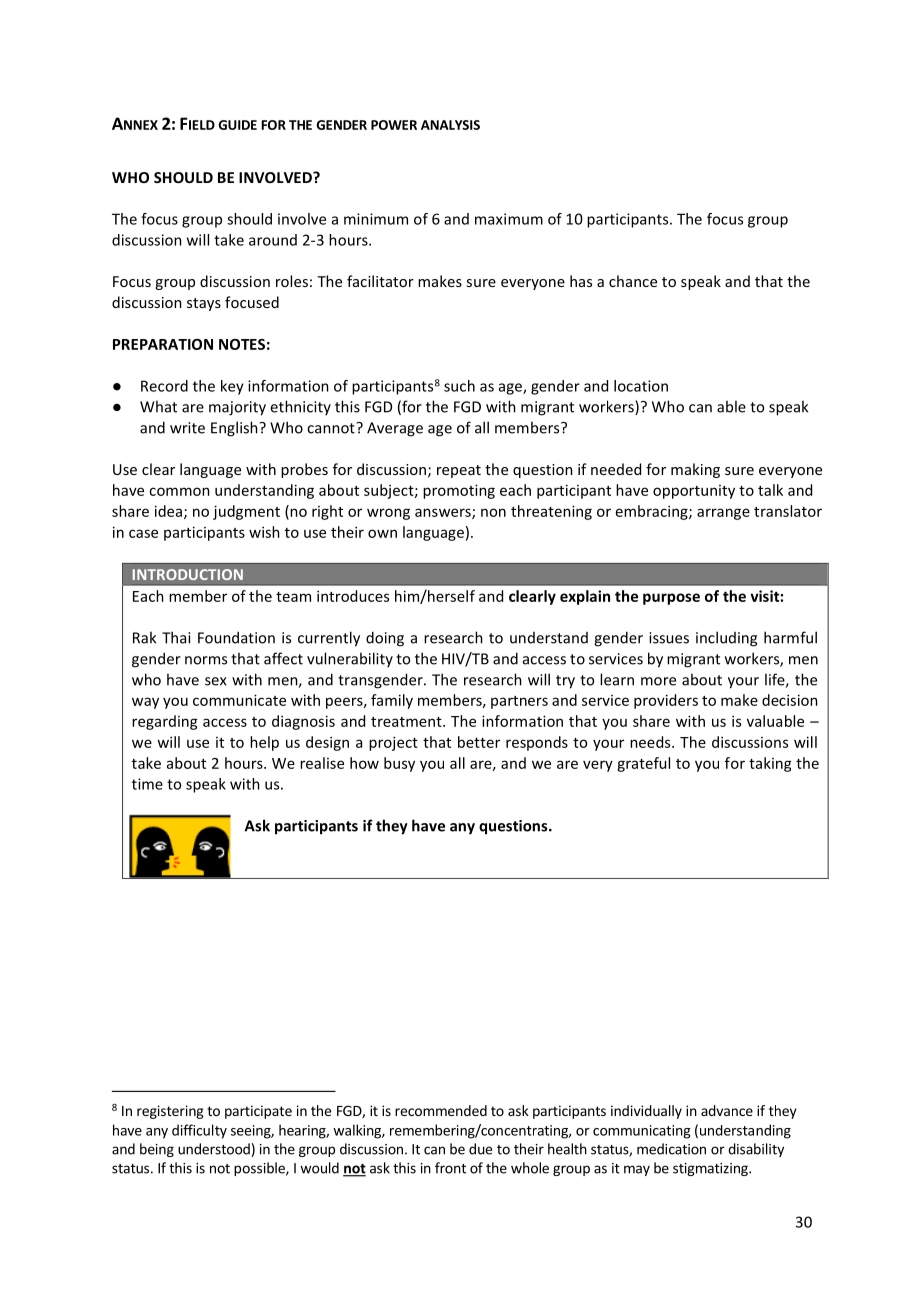 The image size is (924, 1308). I want to click on GUIDE, so click(238, 125).
